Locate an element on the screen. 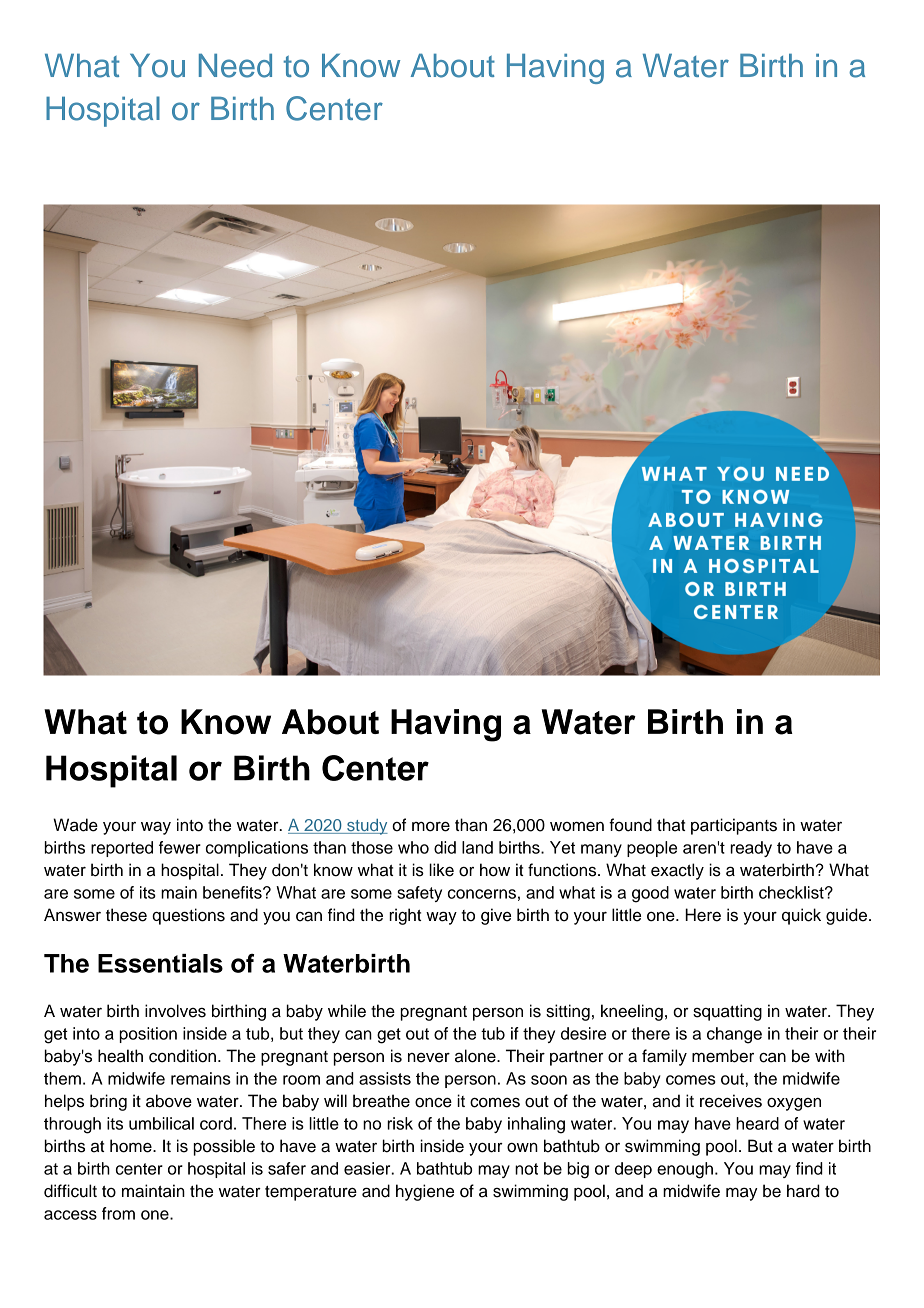  give is located at coordinates (496, 916).
